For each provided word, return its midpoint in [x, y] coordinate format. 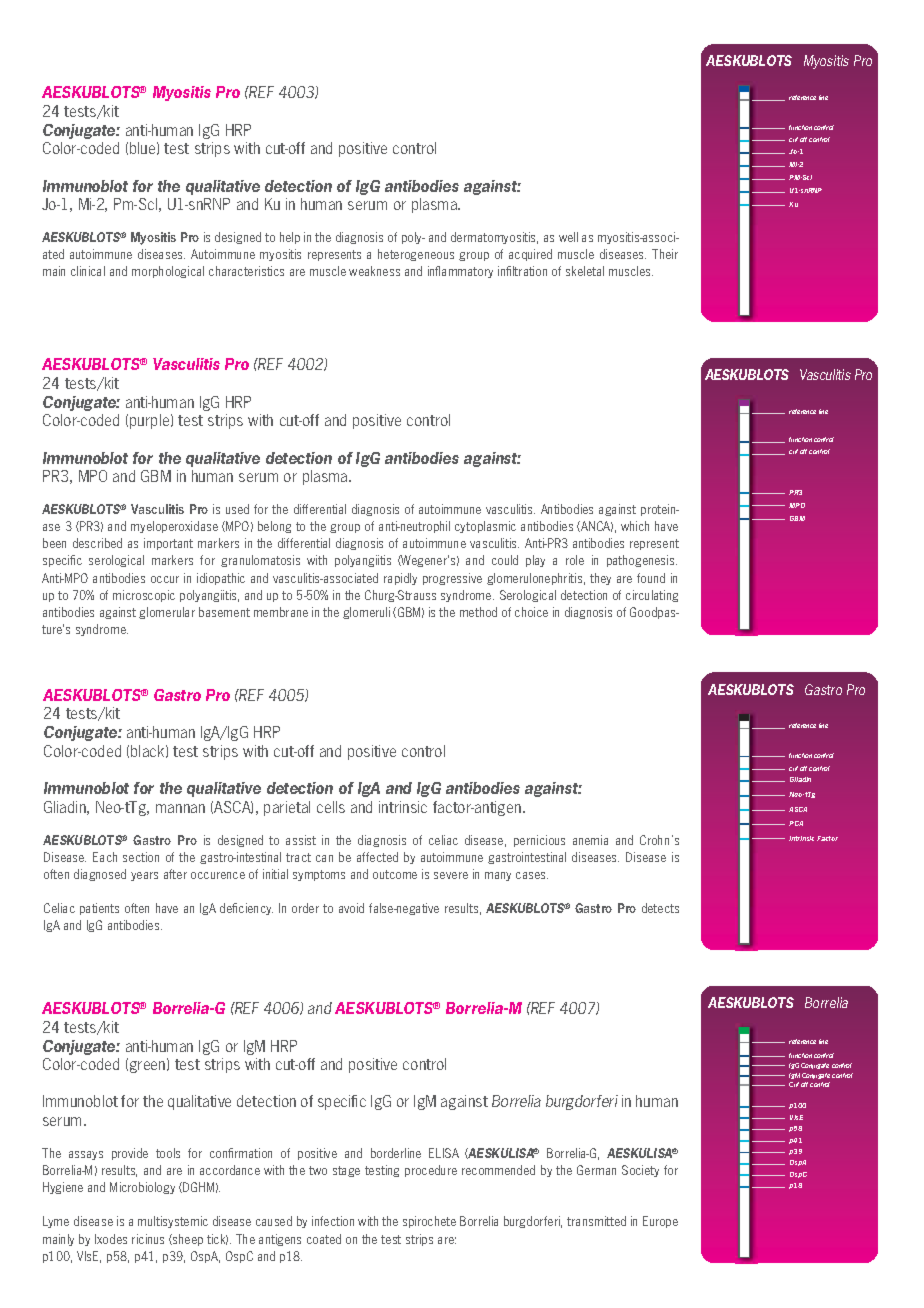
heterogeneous [416, 255]
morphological [168, 272]
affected [377, 857]
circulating [652, 596]
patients [99, 909]
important [168, 544]
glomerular [167, 613]
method [478, 612]
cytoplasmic [485, 527]
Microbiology [142, 1188]
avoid [351, 908]
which [635, 526]
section [141, 857]
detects [660, 908]
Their [665, 254]
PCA [796, 823]
